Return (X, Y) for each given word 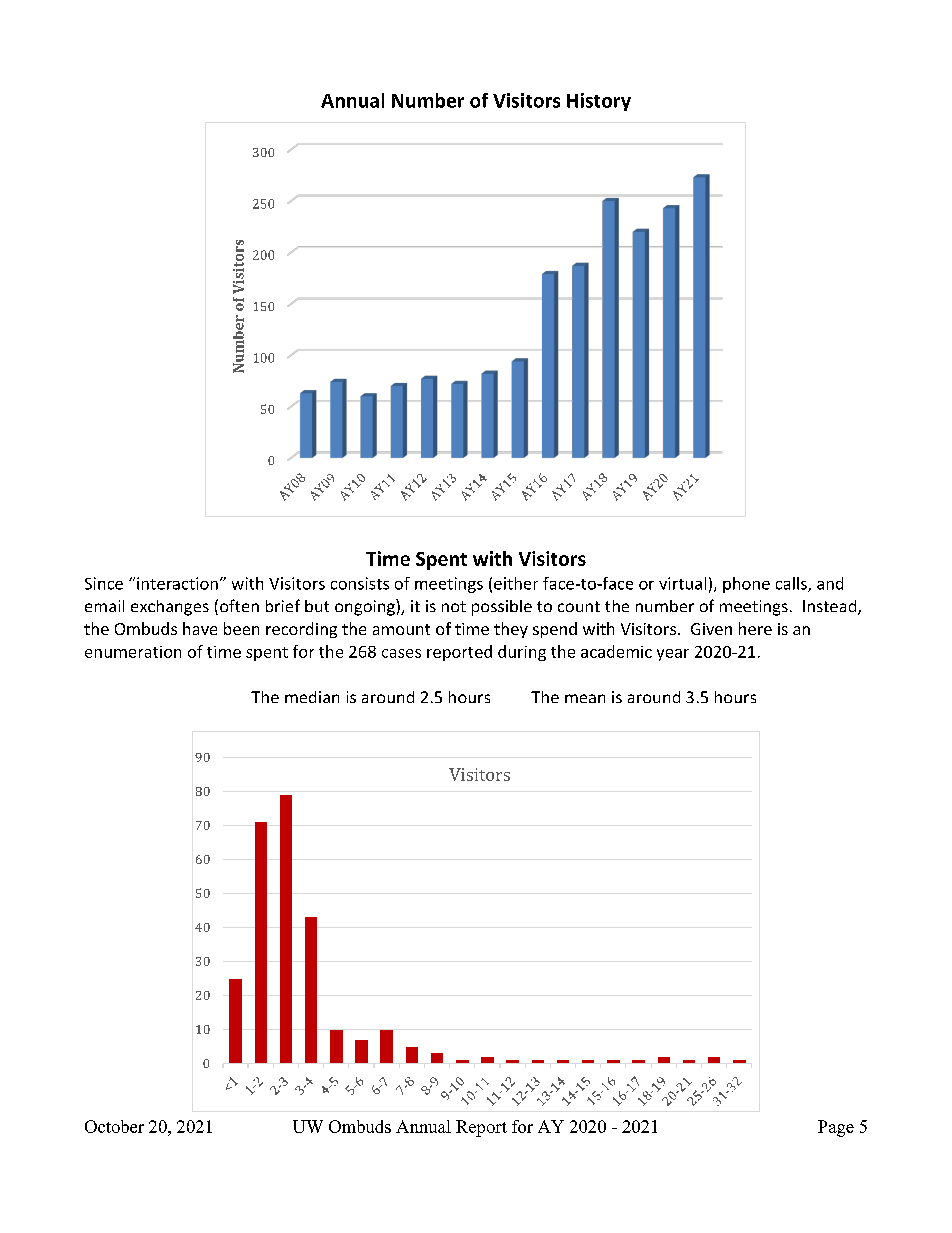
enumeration (133, 652)
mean (585, 698)
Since (104, 583)
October (114, 1126)
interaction (177, 583)
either (516, 583)
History (599, 102)
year (673, 655)
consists (360, 583)
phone (746, 585)
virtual (682, 583)
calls (792, 584)
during (522, 653)
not (454, 606)
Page (836, 1128)
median (312, 697)
